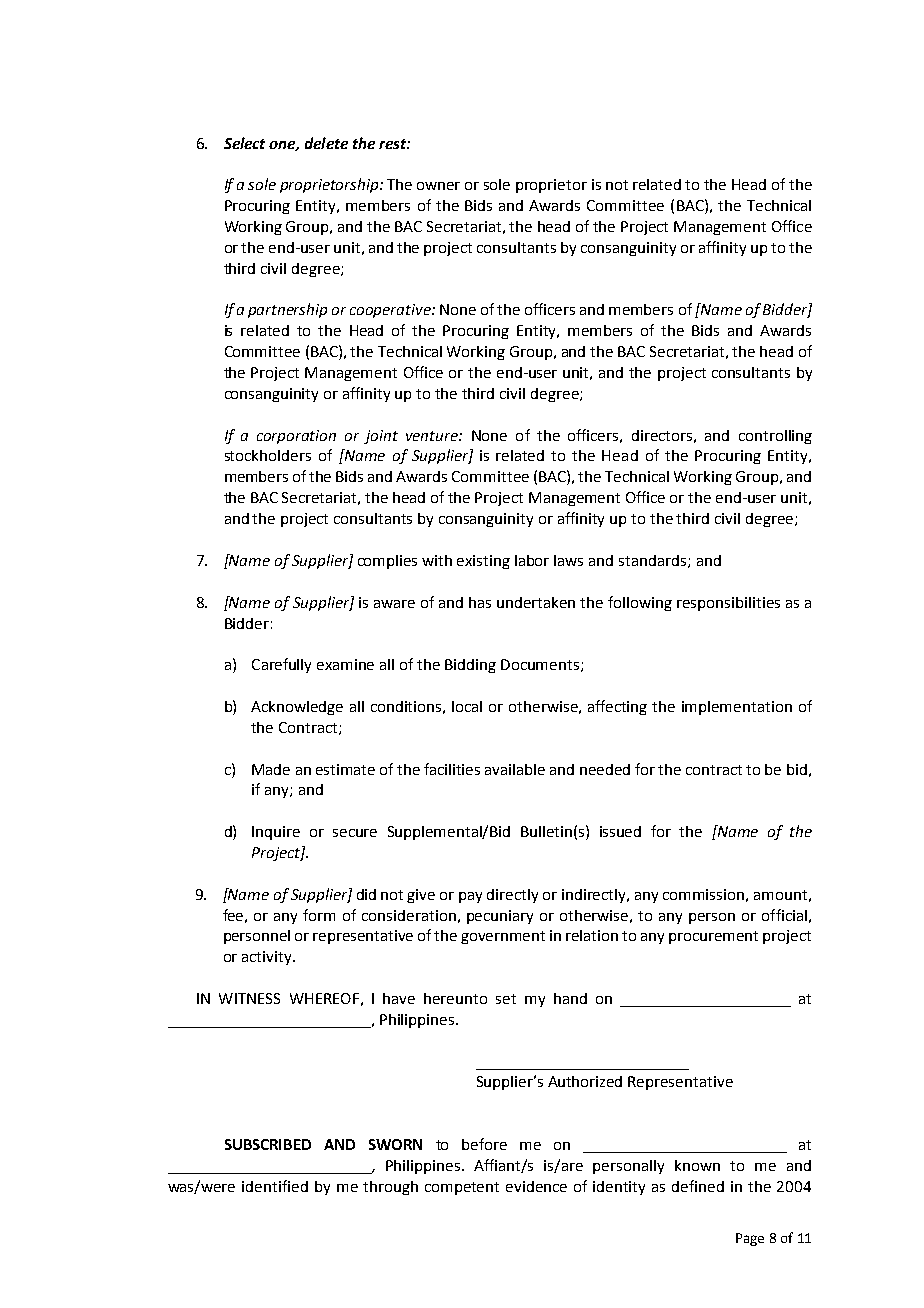  What do you see at coordinates (536, 1186) in the screenshot?
I see `evidence` at bounding box center [536, 1186].
